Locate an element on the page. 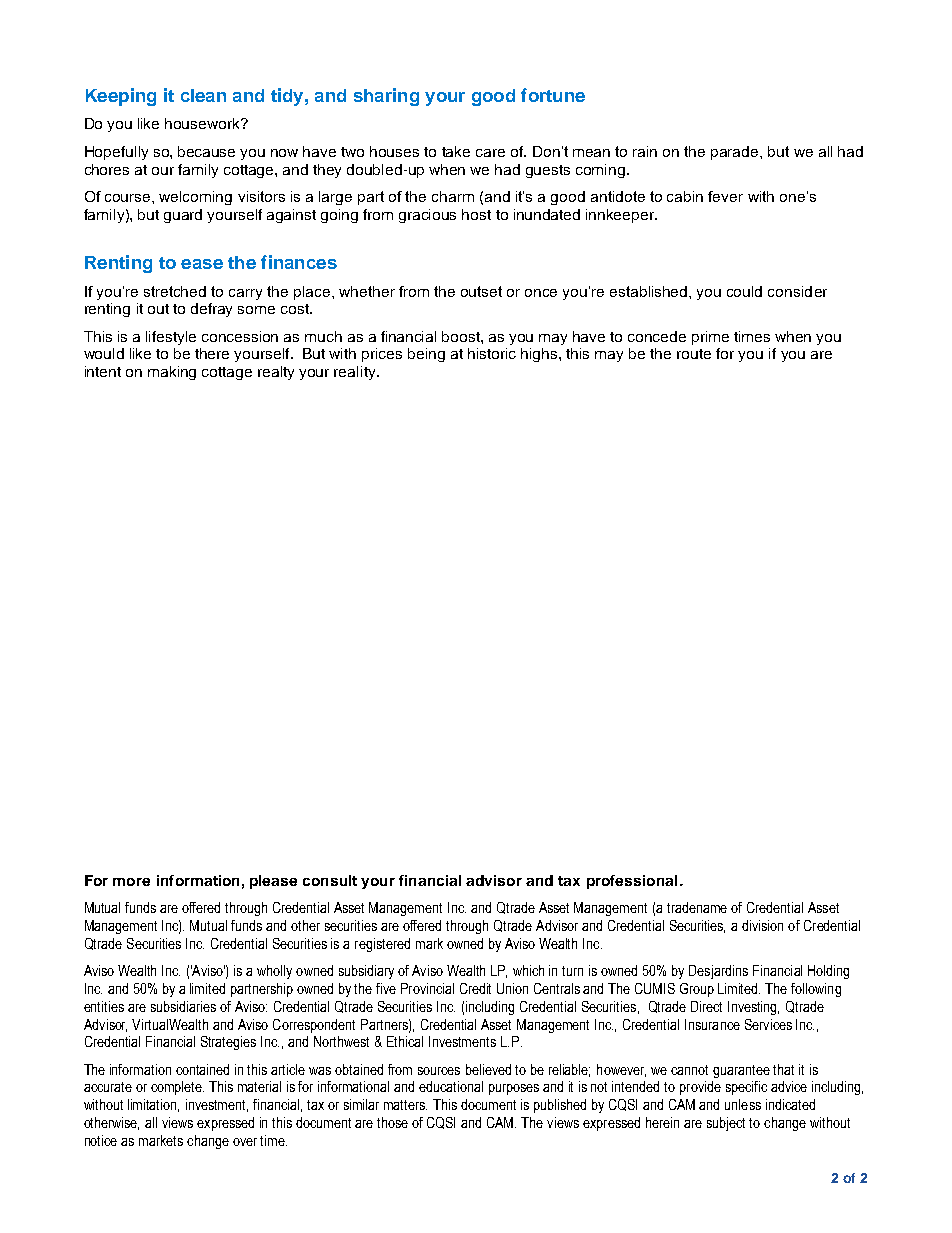 This image has height=1233, width=952. take is located at coordinates (456, 151).
